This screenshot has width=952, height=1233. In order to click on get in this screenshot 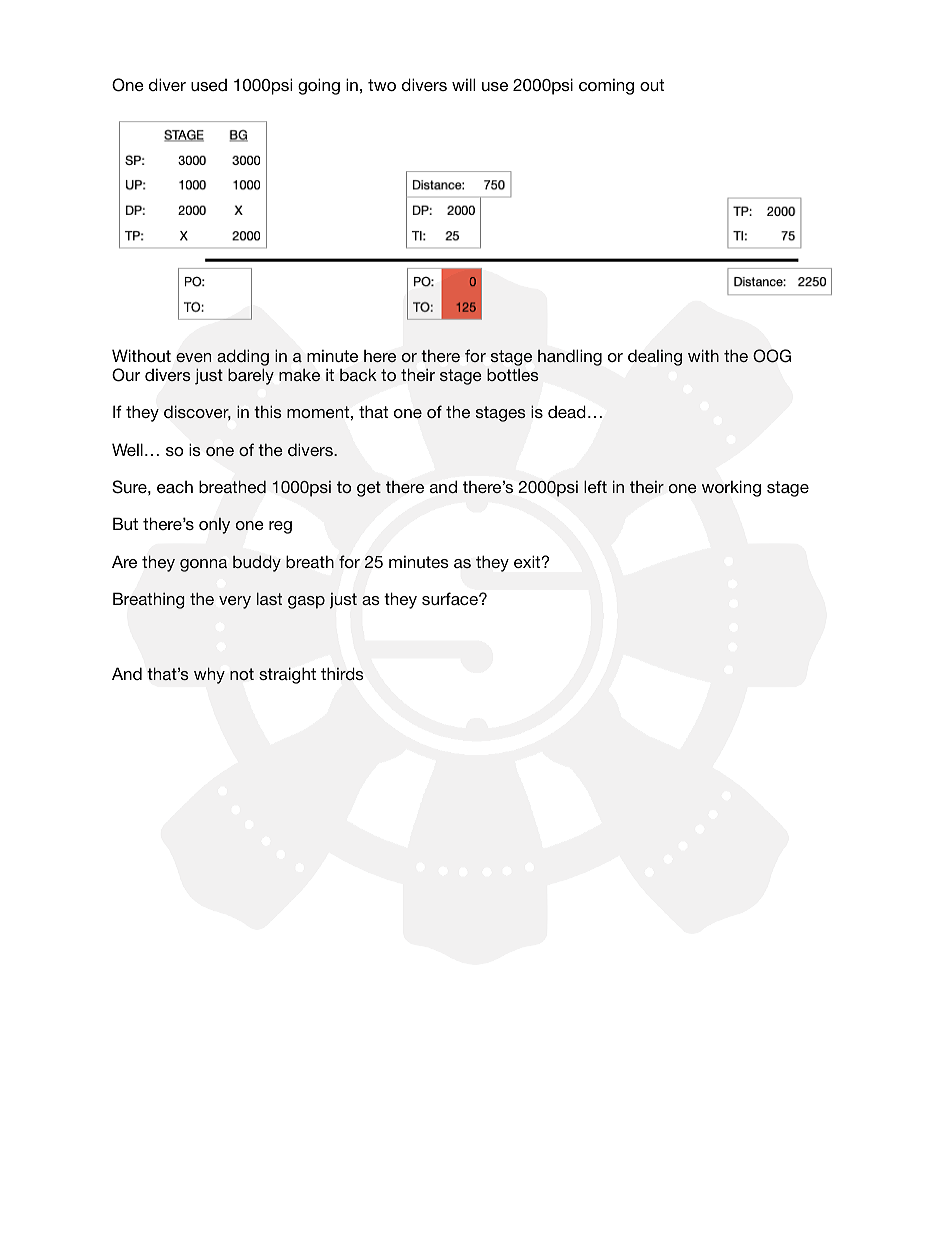, I will do `click(369, 489)`.
